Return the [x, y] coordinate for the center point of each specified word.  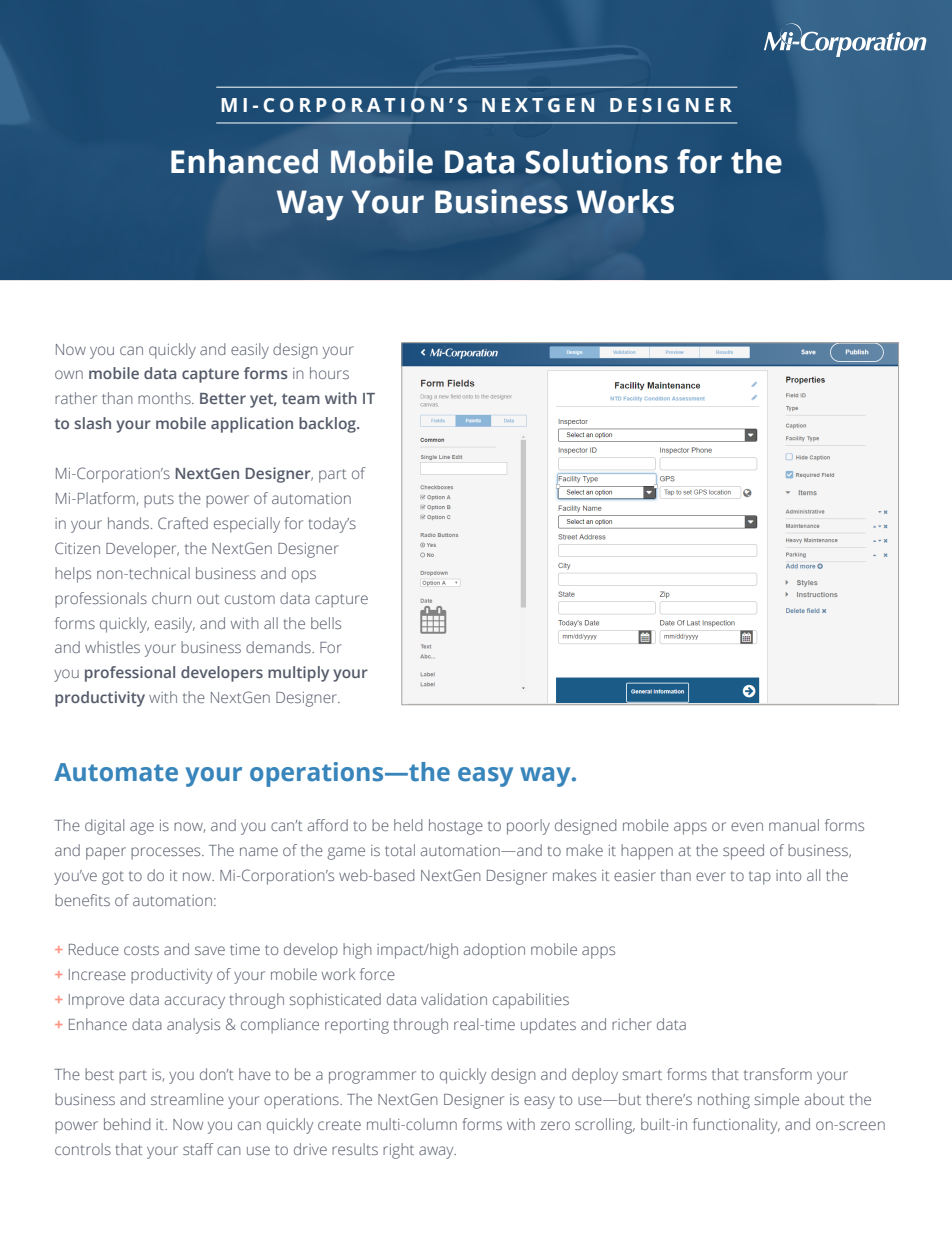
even [747, 826]
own [69, 374]
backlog [328, 425]
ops [304, 576]
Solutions [596, 161]
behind [127, 1124]
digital [104, 827]
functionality [736, 1126]
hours [329, 373]
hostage [456, 827]
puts [159, 501]
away [437, 1152]
